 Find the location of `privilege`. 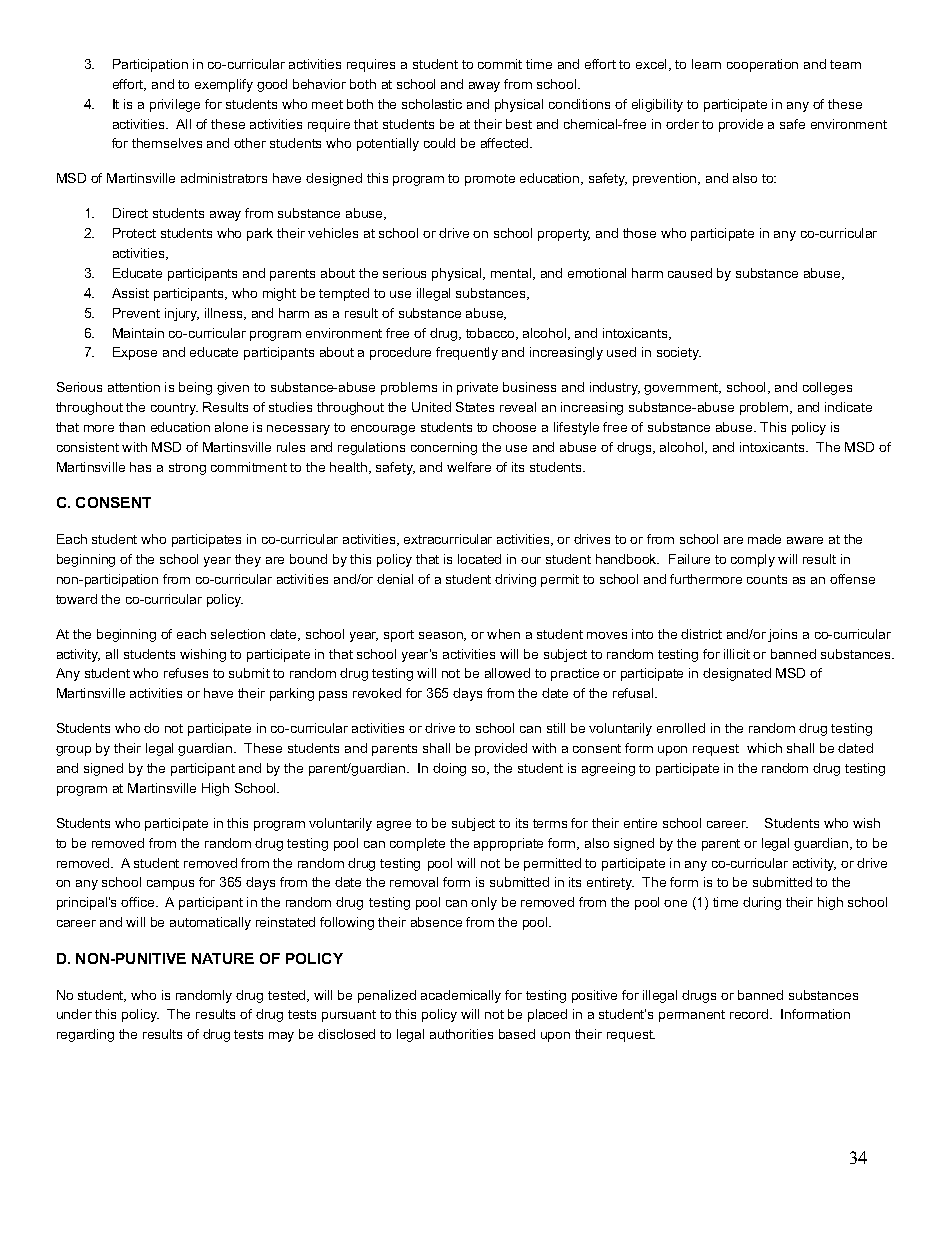

privilege is located at coordinates (175, 105).
